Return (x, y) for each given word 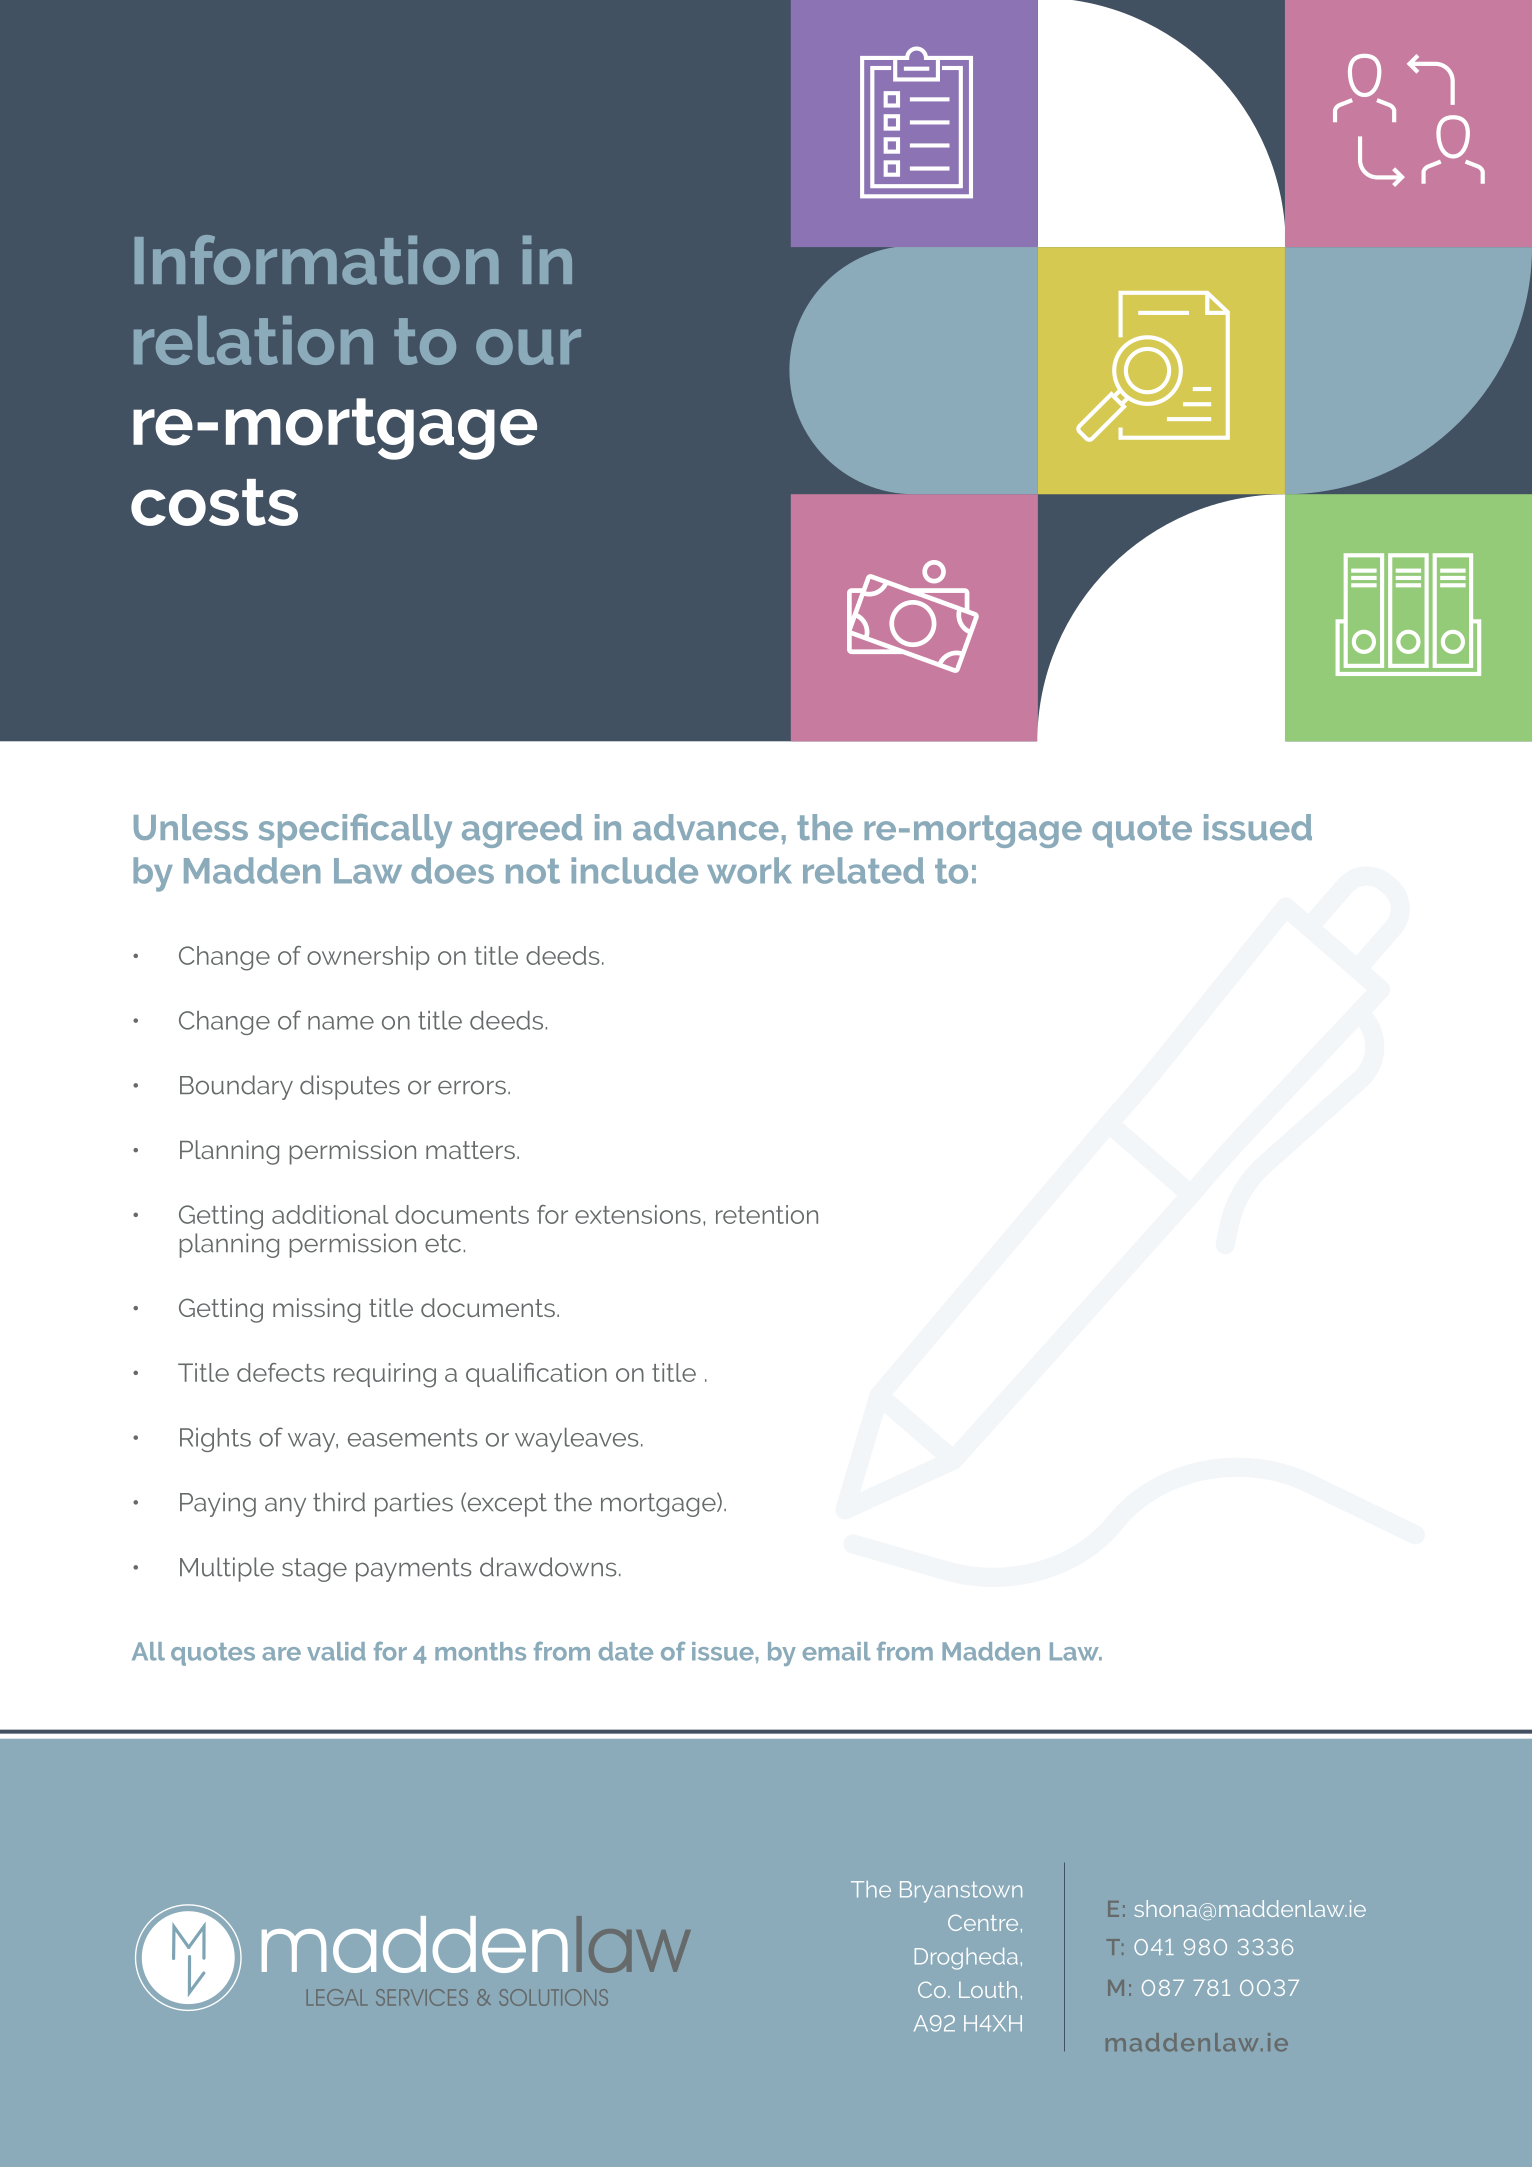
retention (767, 1214)
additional (330, 1214)
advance (706, 827)
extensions (638, 1214)
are (281, 1654)
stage (314, 1570)
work (749, 870)
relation (253, 340)
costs (214, 502)
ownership (368, 958)
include (634, 870)
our (528, 347)
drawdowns (548, 1567)
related (863, 870)
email (837, 1651)
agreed (522, 831)
